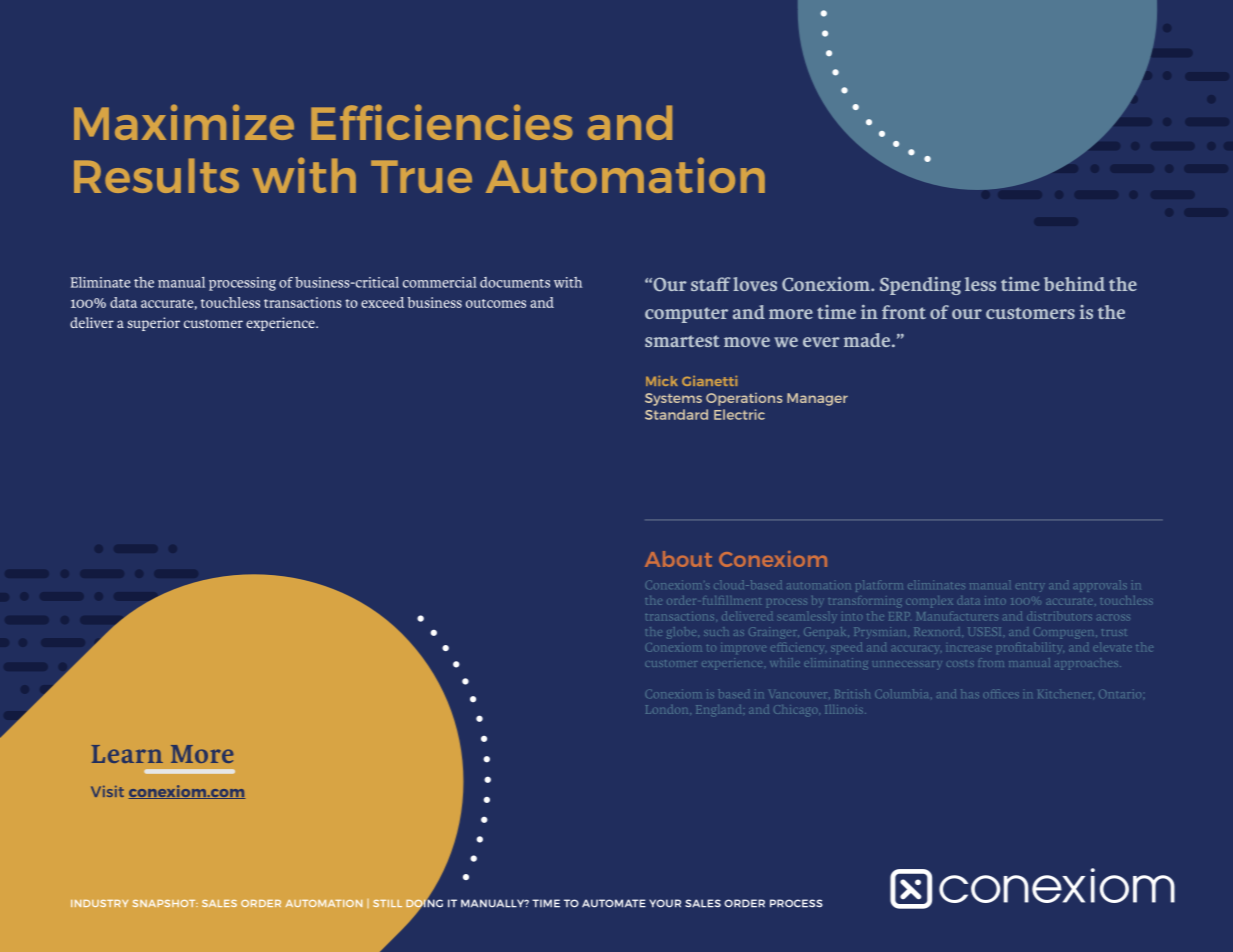 This image has width=1233, height=952. Describe the element at coordinates (614, 903) in the image. I see `AUTOMATE` at that location.
